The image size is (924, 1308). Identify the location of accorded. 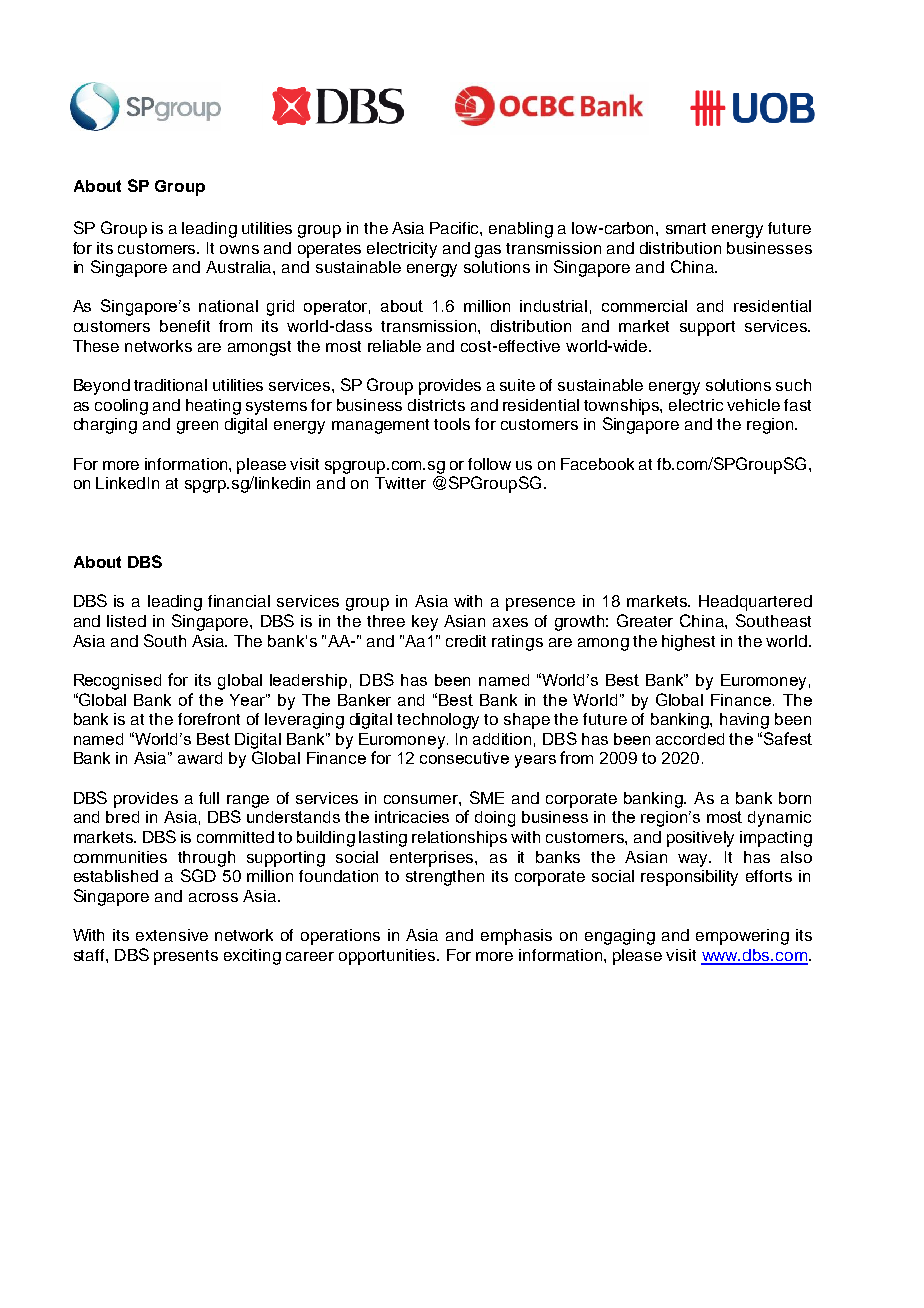
(690, 739).
